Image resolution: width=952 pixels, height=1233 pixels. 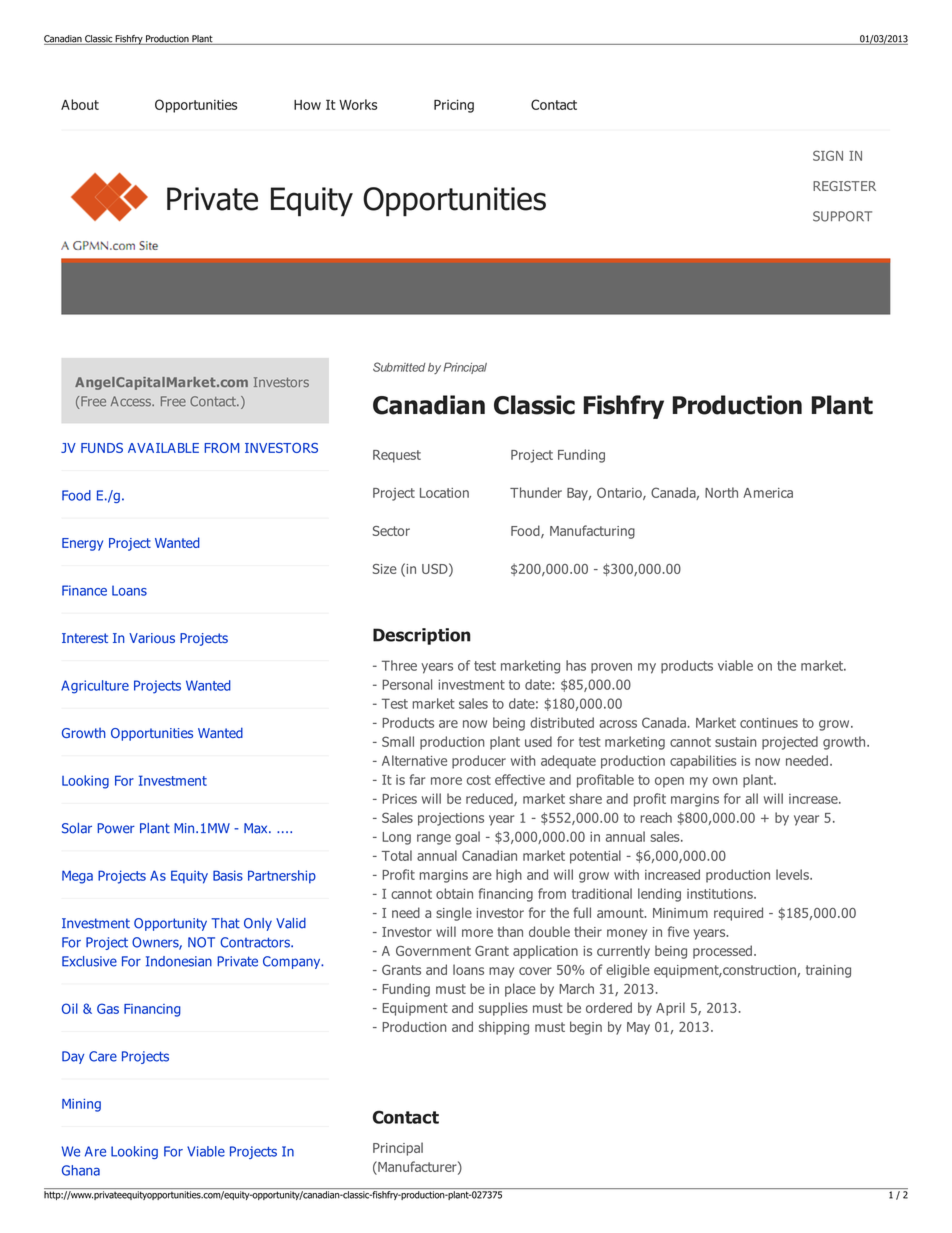 I want to click on continues, so click(x=769, y=723).
